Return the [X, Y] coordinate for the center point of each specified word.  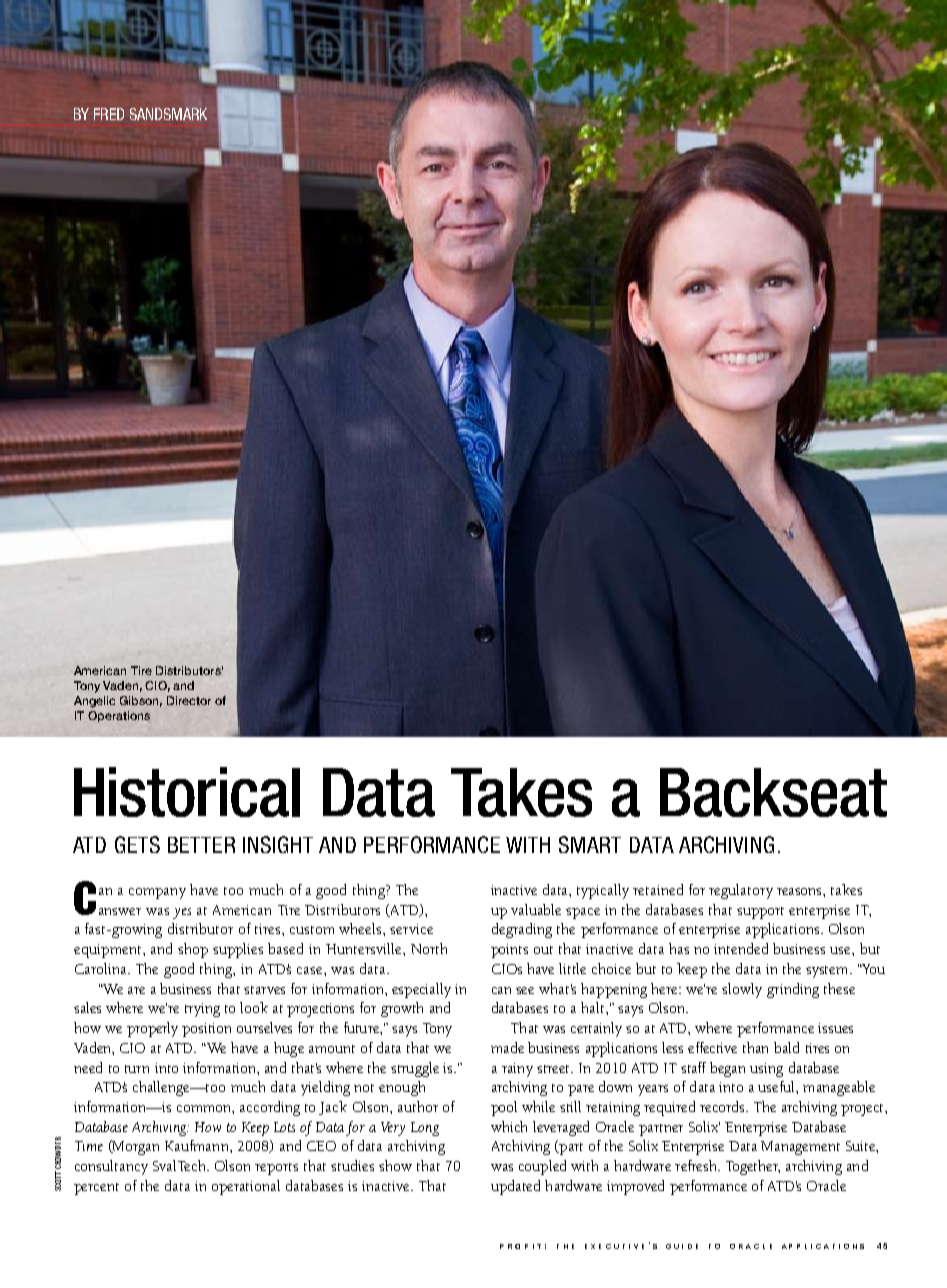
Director [189, 700]
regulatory [741, 891]
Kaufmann [198, 1145]
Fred [109, 114]
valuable [536, 909]
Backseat [773, 792]
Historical [187, 792]
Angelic [94, 702]
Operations [119, 716]
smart [590, 844]
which [509, 1126]
